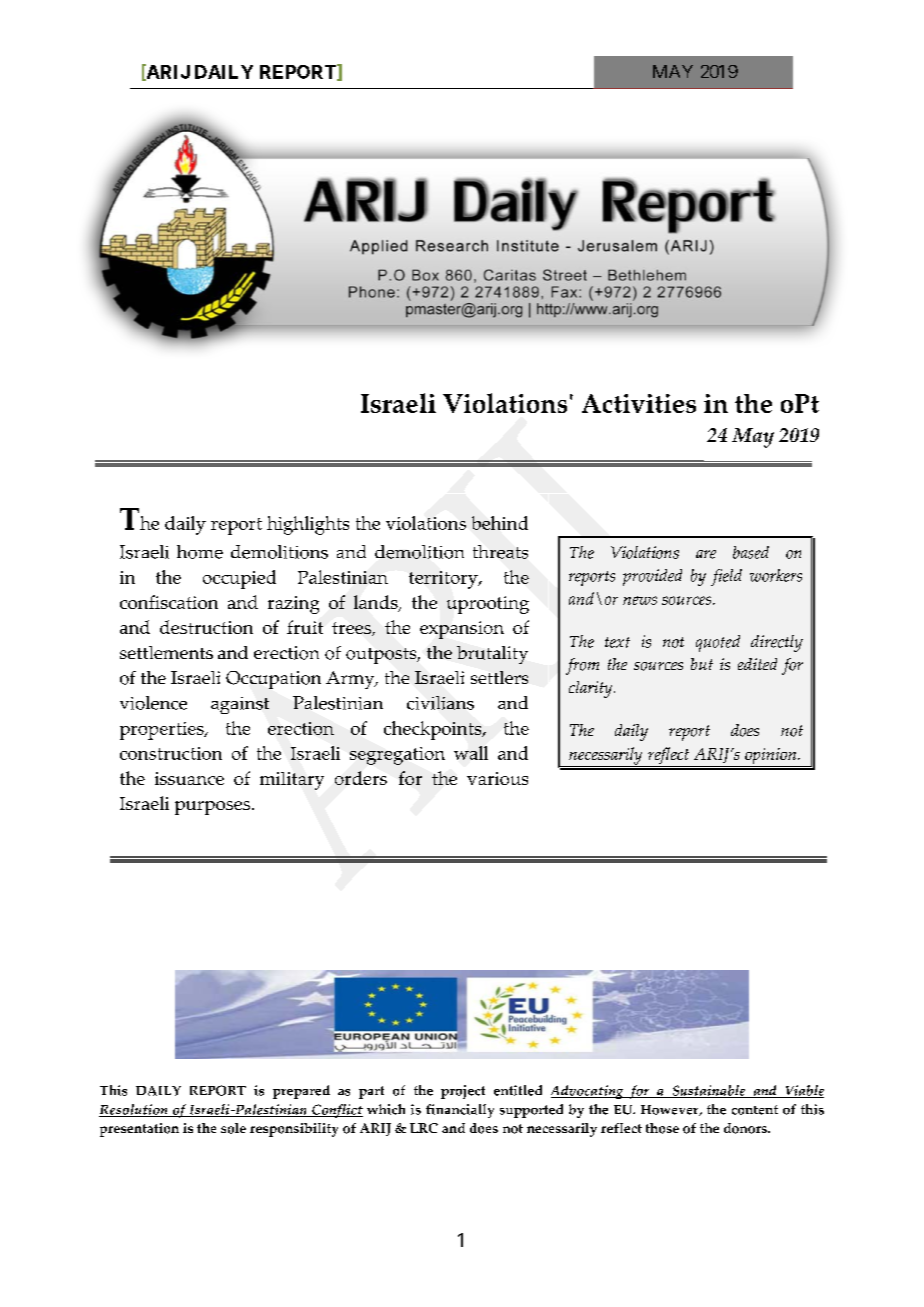  Describe the element at coordinates (308, 525) in the screenshot. I see `highlights` at that location.
